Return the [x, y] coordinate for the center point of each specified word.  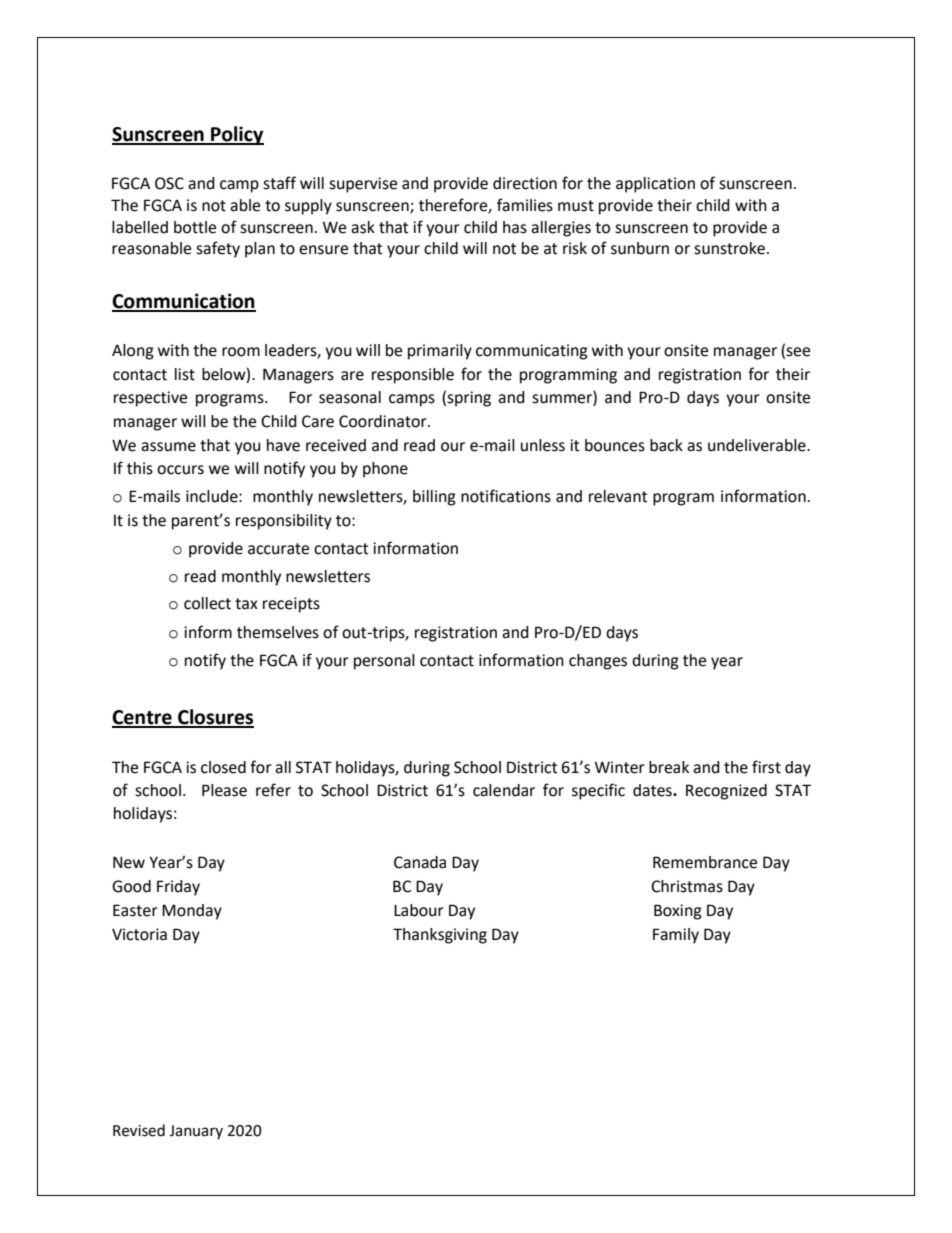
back [666, 445]
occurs [180, 470]
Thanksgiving [440, 936]
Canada [420, 862]
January [196, 1132]
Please [224, 790]
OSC [169, 183]
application [655, 185]
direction [525, 183]
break [669, 767]
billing [434, 498]
